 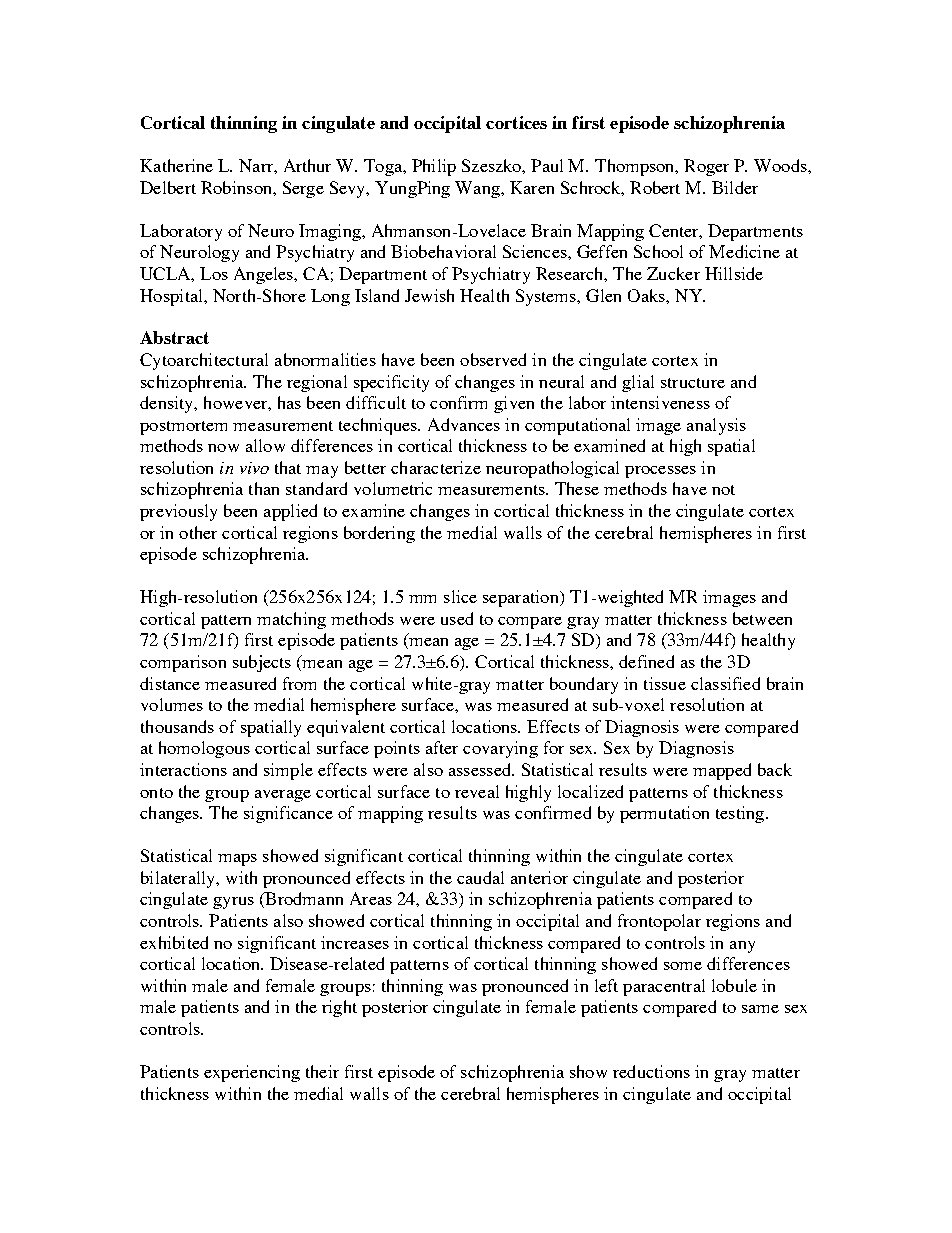 I want to click on Roger, so click(x=706, y=167).
